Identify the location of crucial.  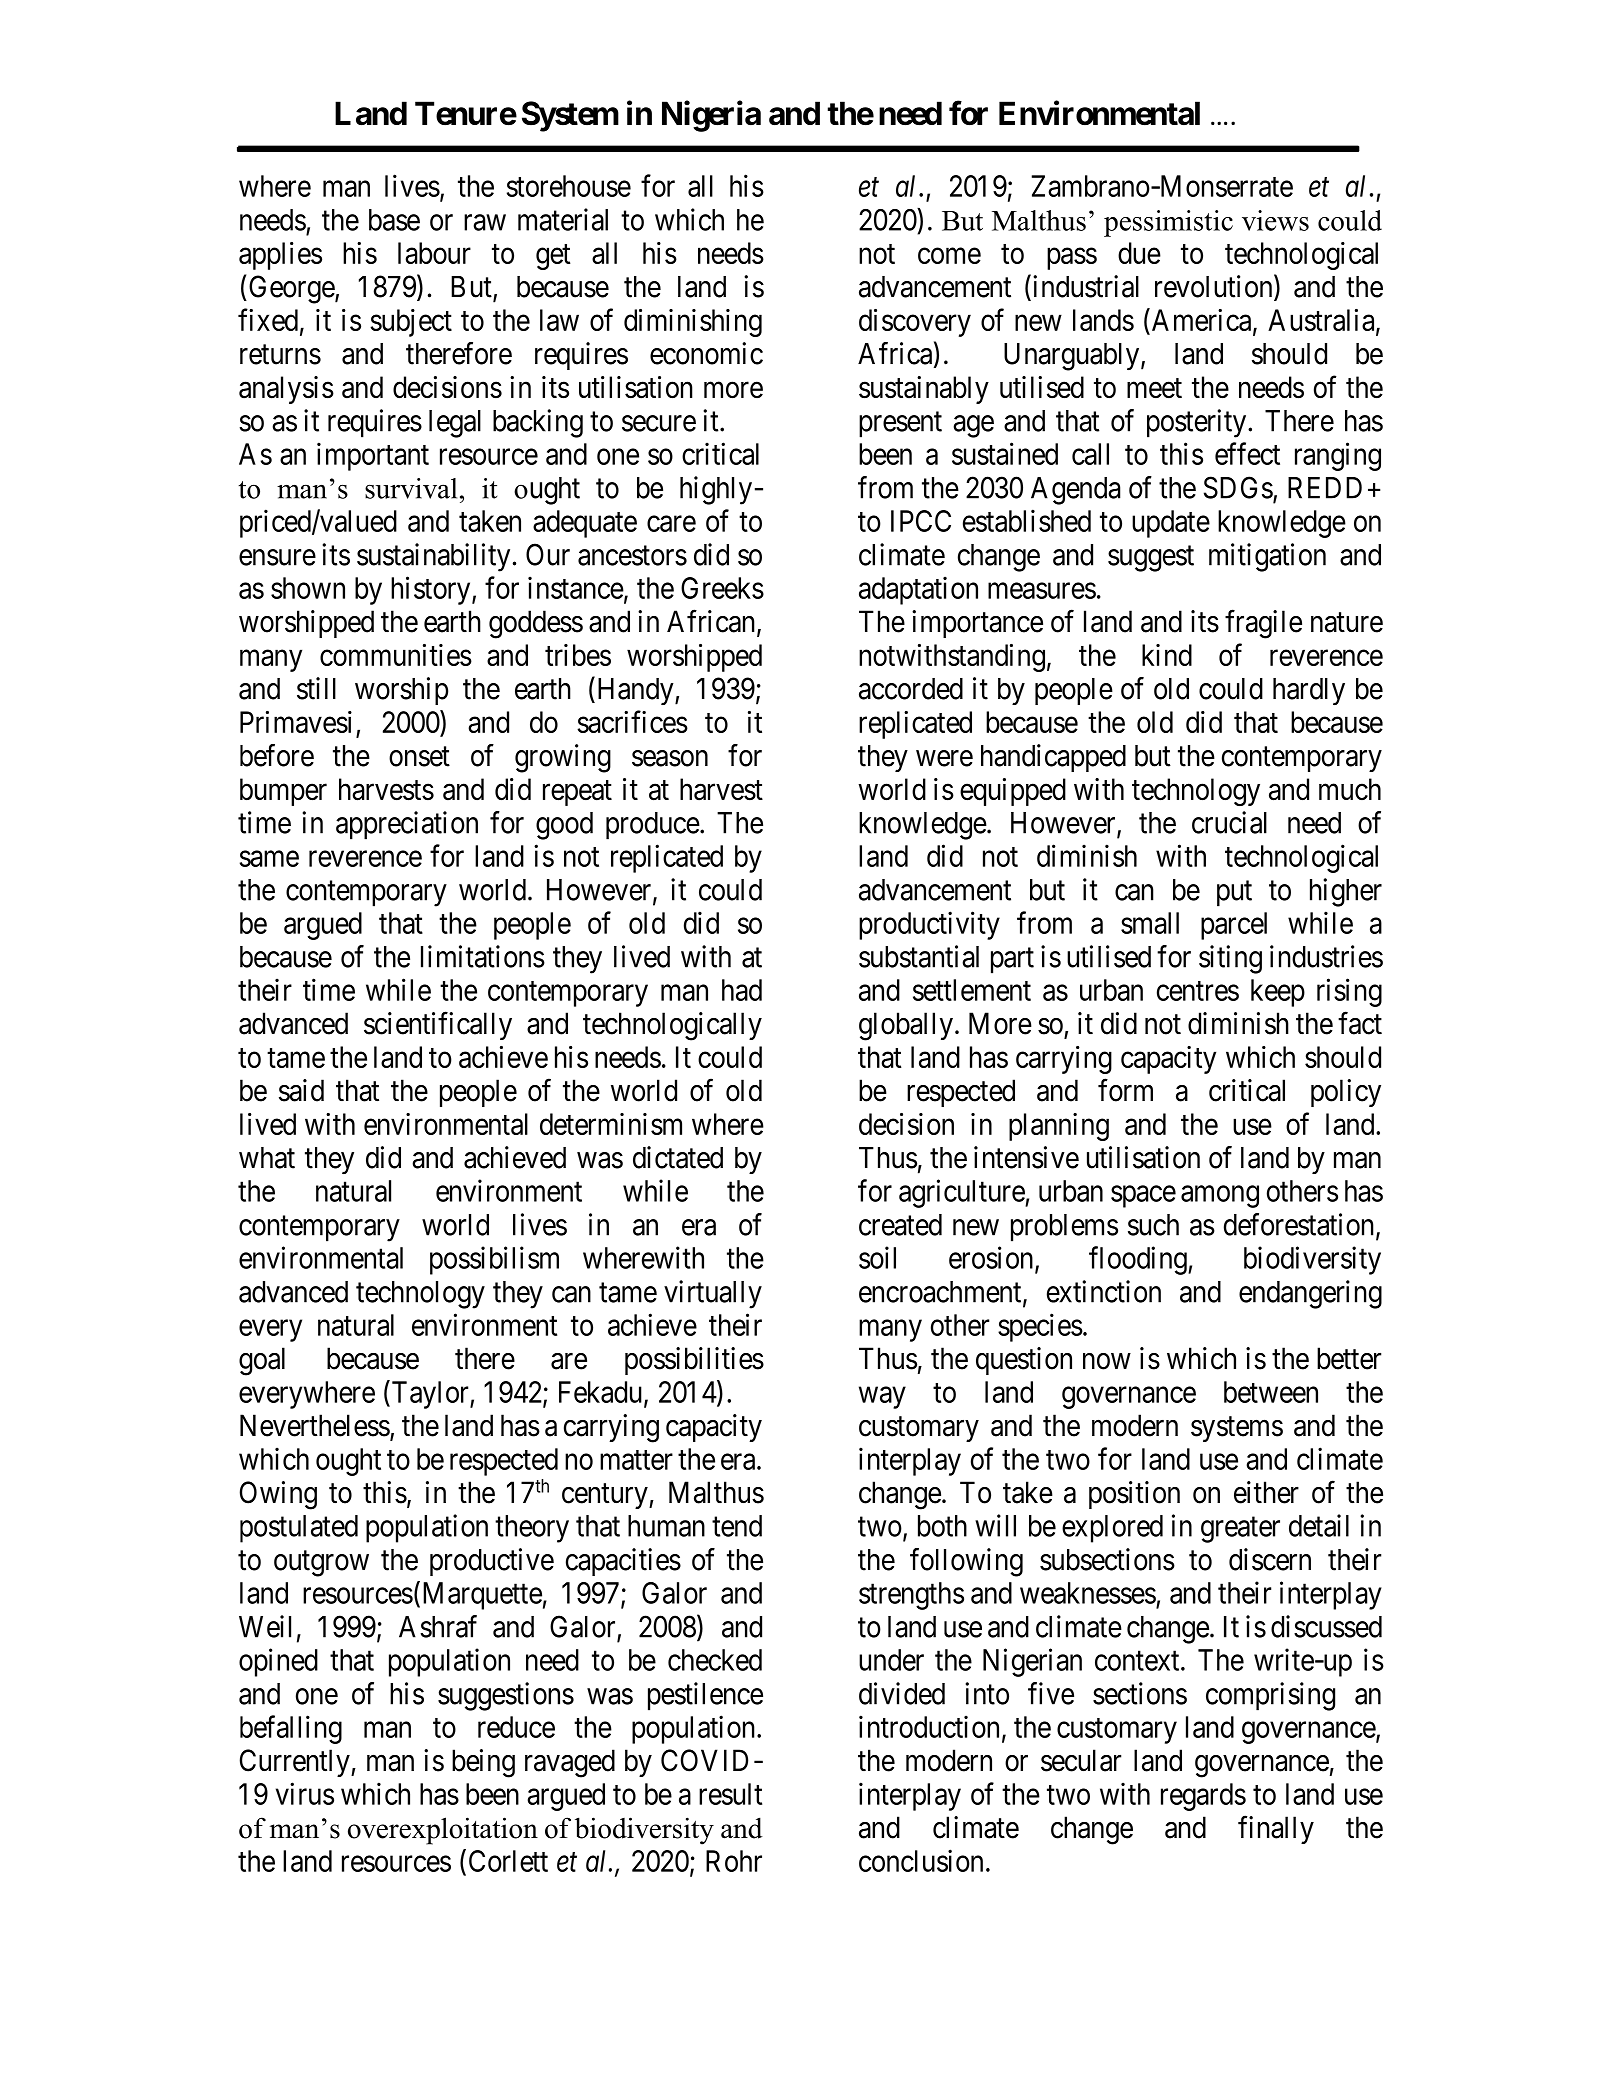
(1229, 822).
